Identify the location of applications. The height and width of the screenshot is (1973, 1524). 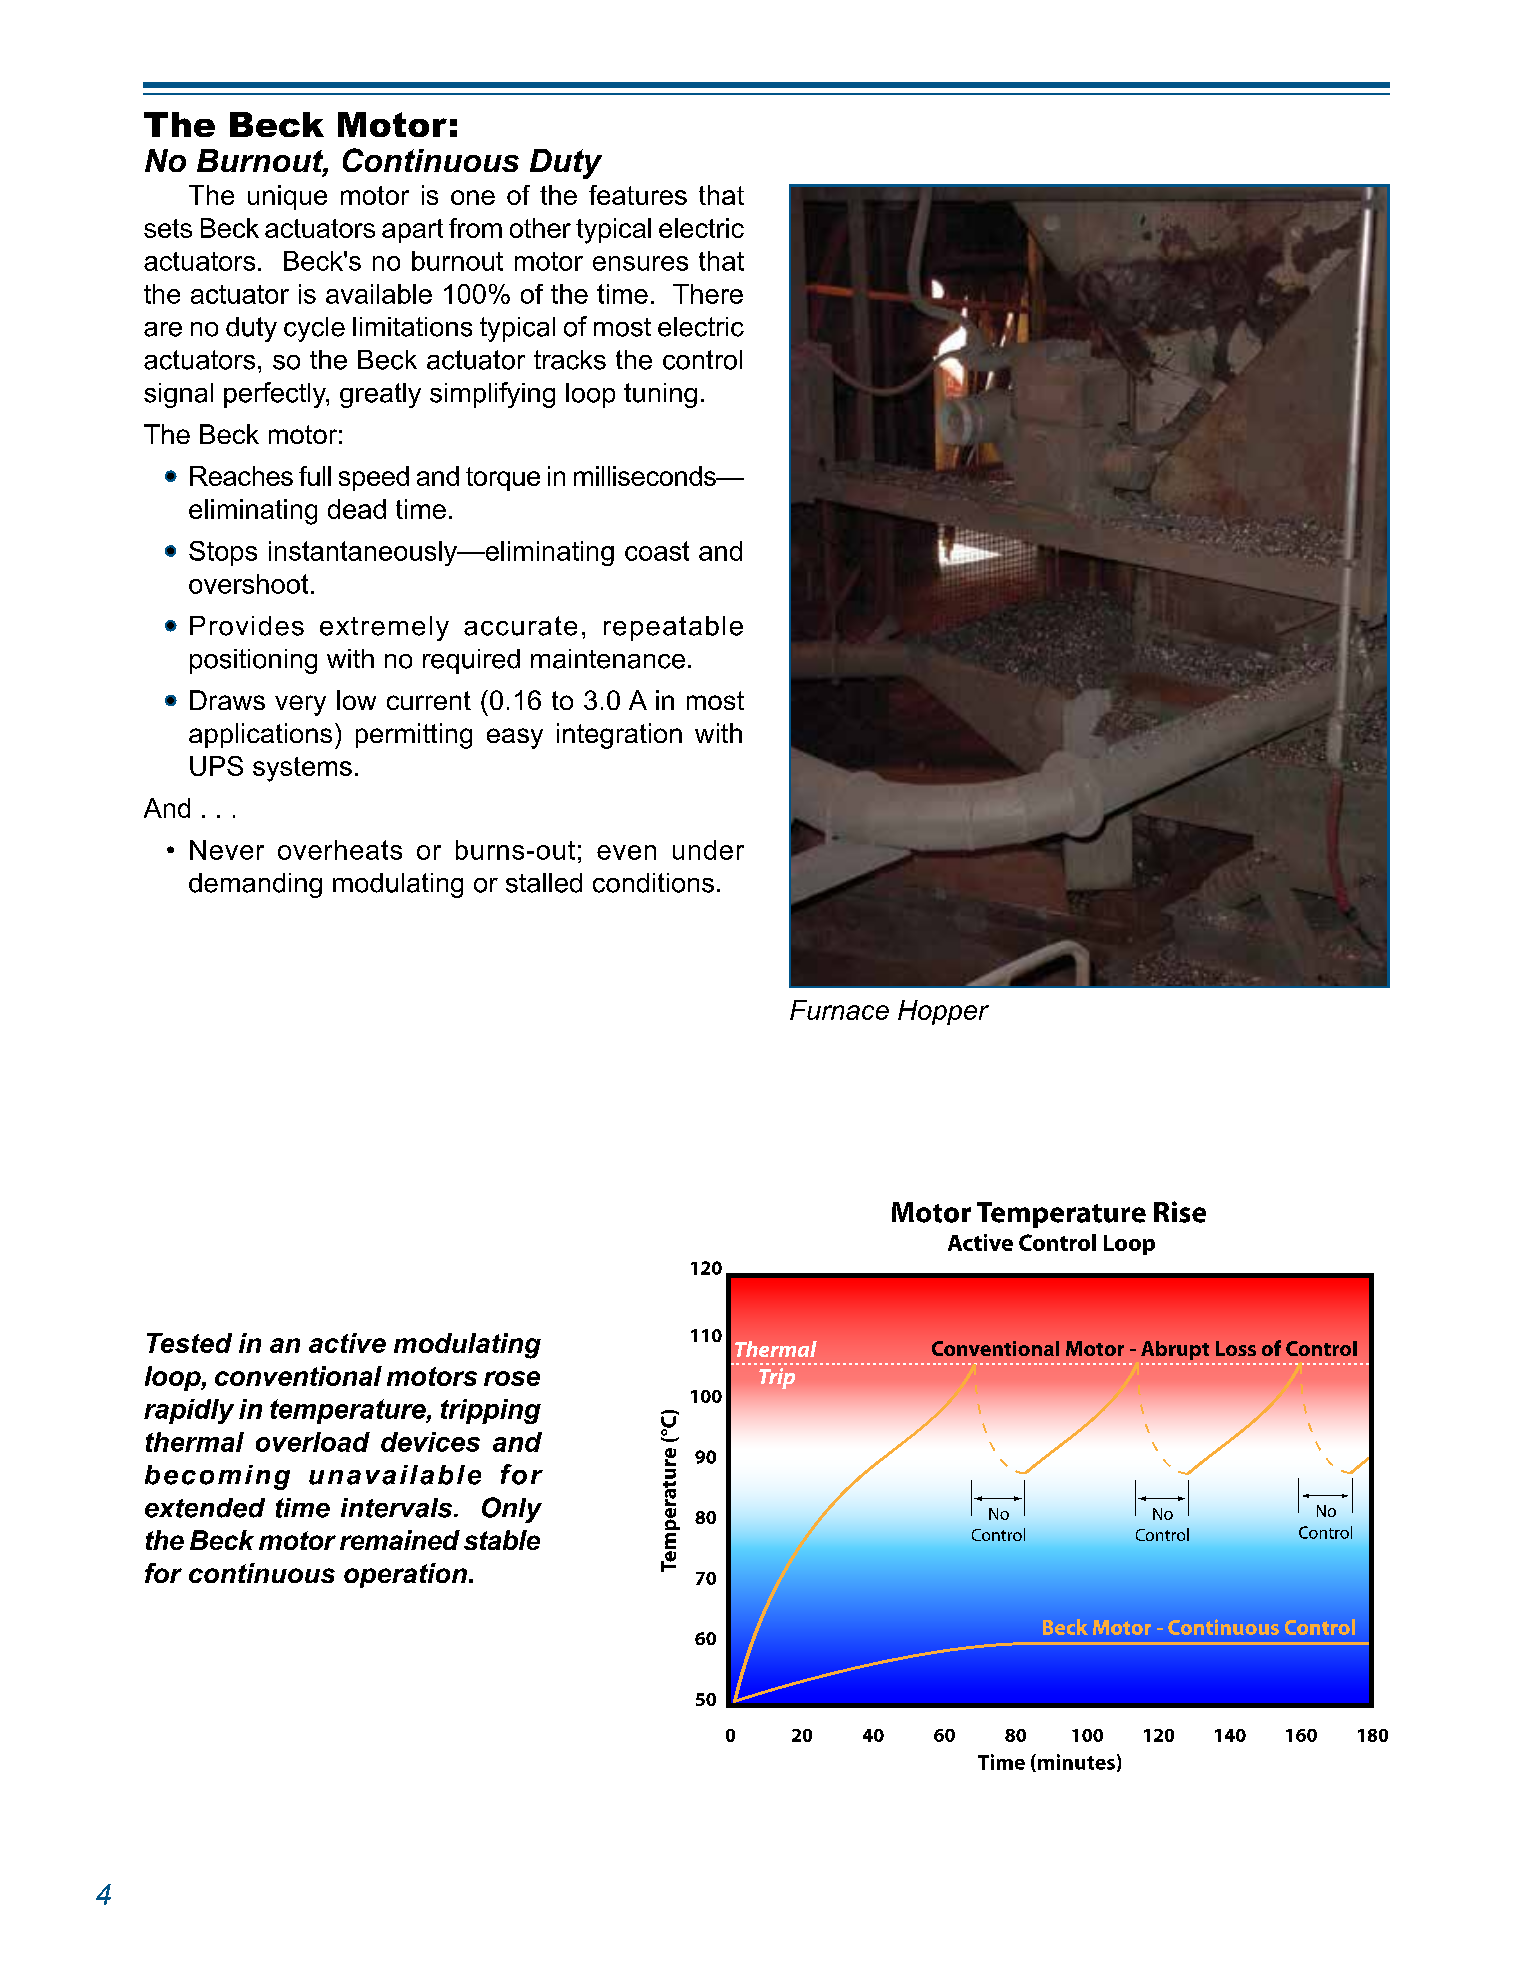
(260, 735).
